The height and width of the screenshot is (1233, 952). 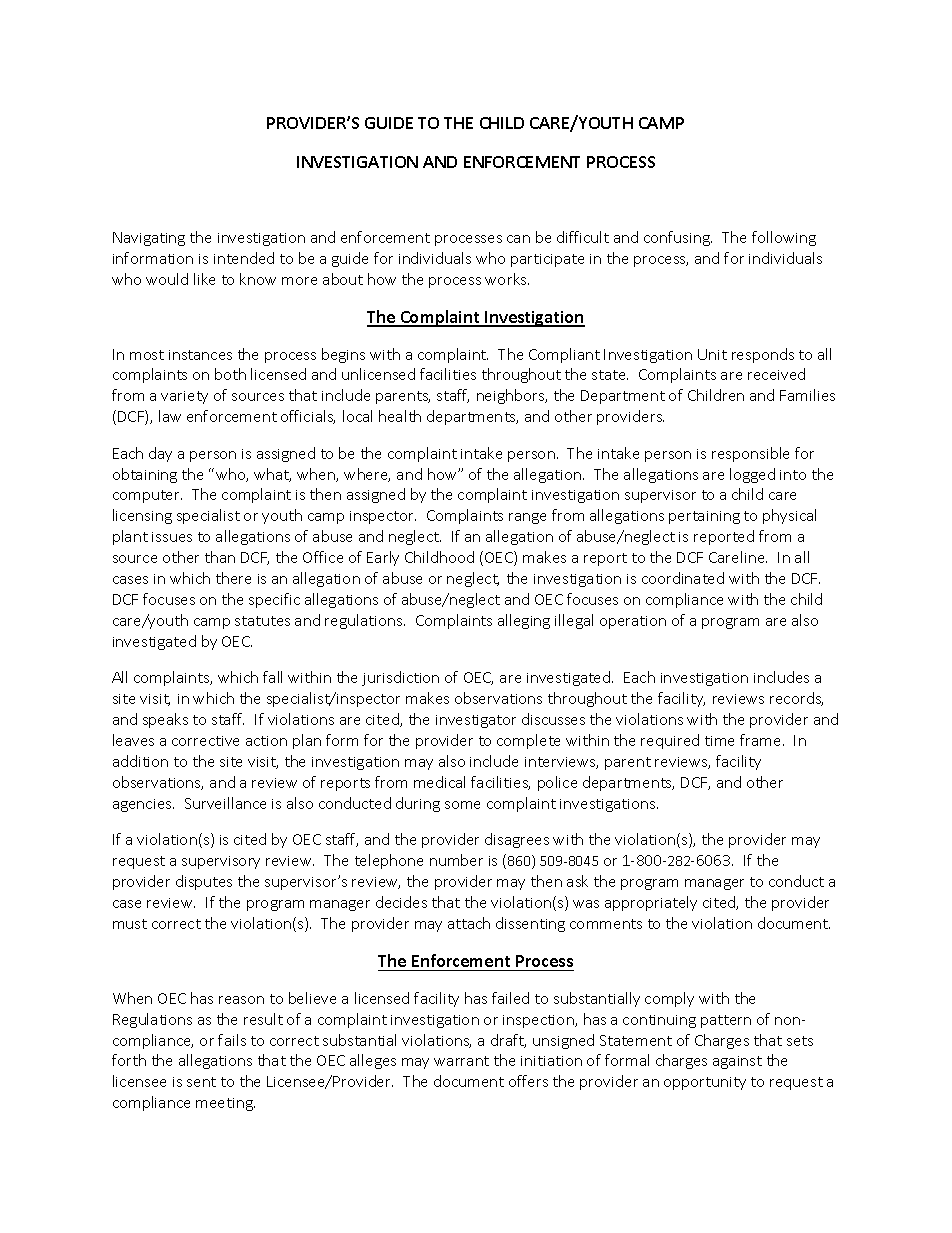 What do you see at coordinates (507, 279) in the screenshot?
I see `works` at bounding box center [507, 279].
